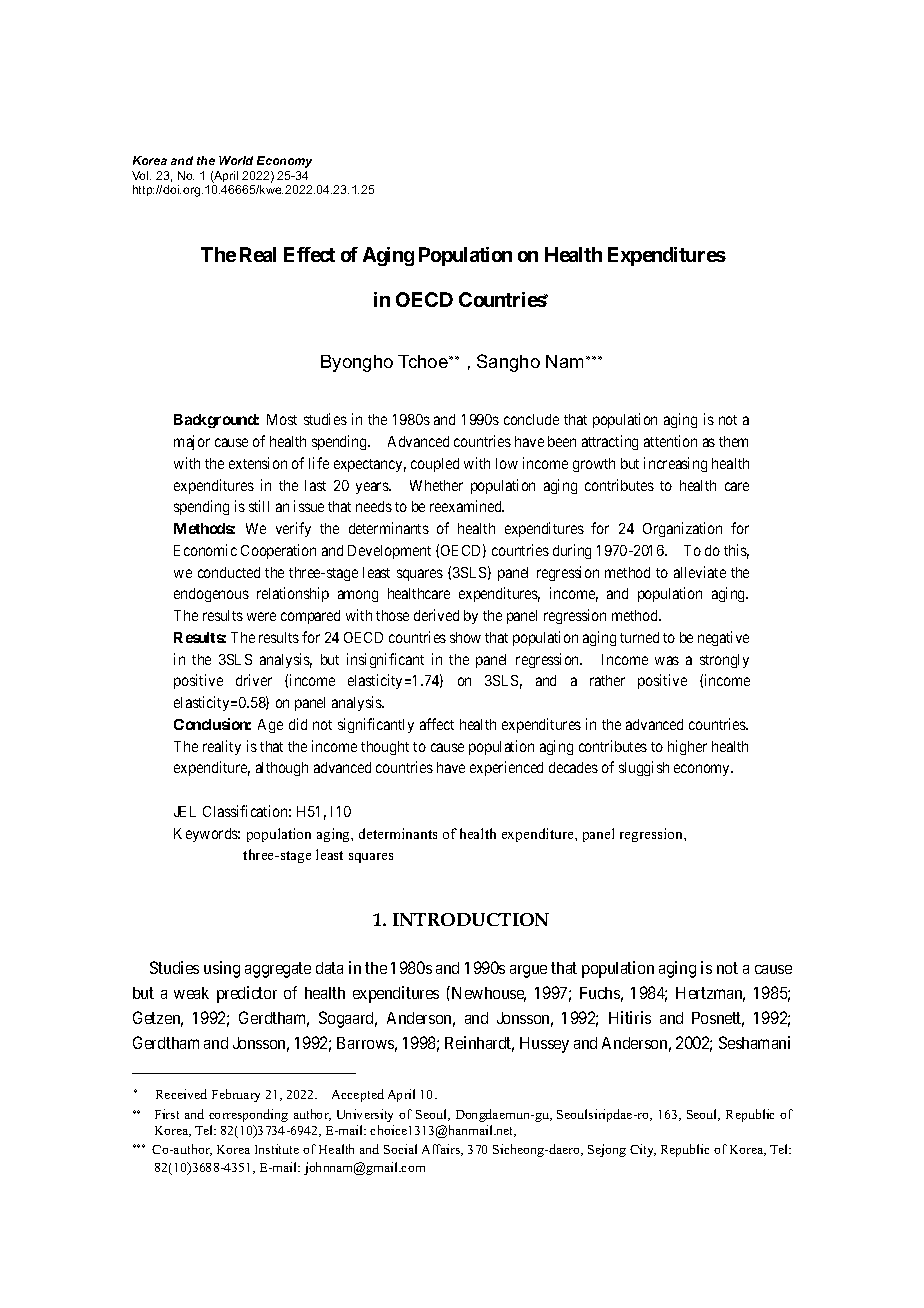 The width and height of the screenshot is (924, 1308). What do you see at coordinates (248, 1115) in the screenshot?
I see `corresponding` at bounding box center [248, 1115].
